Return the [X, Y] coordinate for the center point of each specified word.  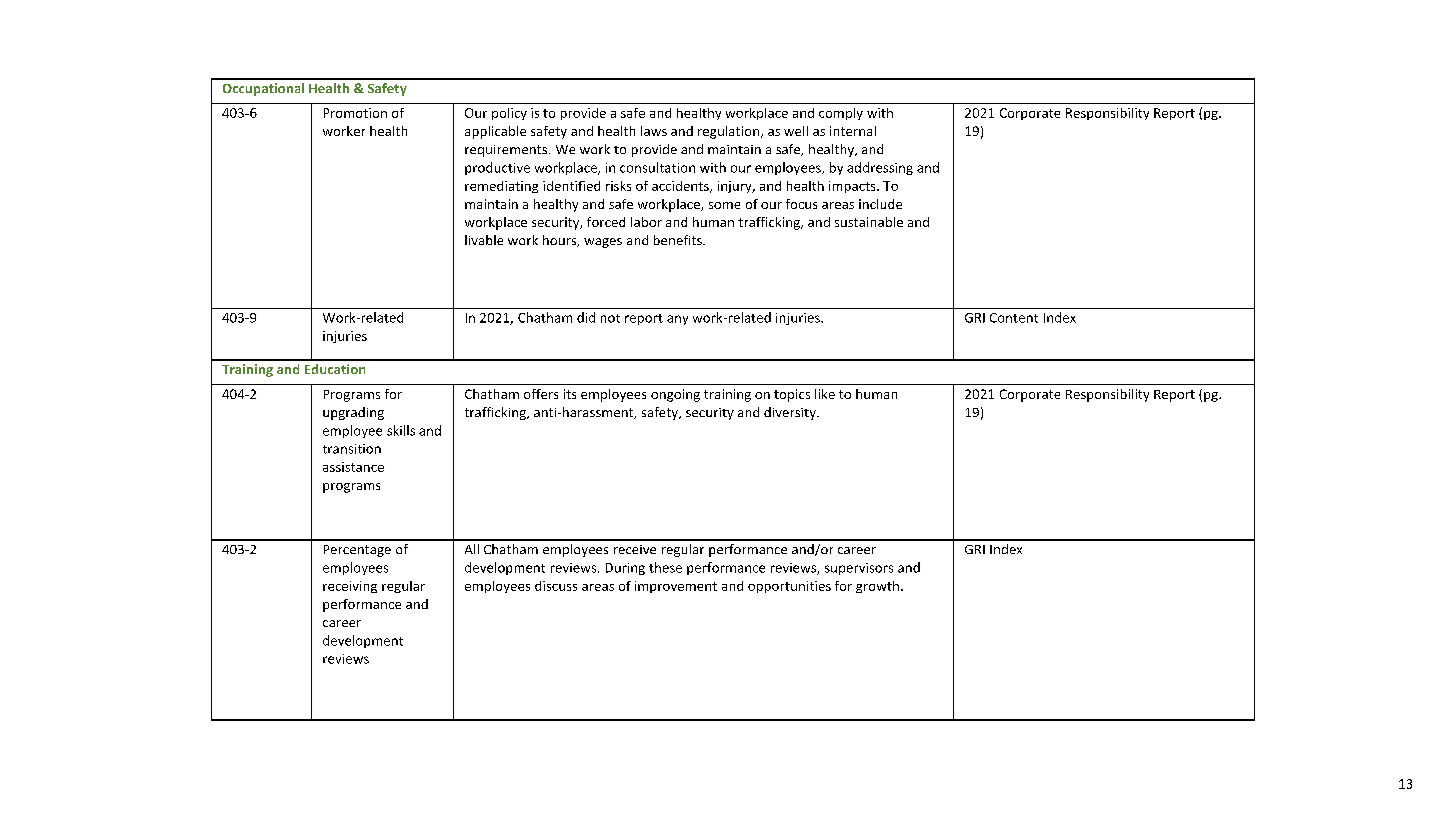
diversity [791, 413]
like [825, 394]
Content [1014, 318]
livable [484, 240]
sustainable [869, 222]
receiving [350, 587]
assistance [353, 467]
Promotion [355, 113]
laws [654, 131]
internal [853, 131]
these [665, 567]
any [677, 320]
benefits [679, 240]
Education [335, 369]
